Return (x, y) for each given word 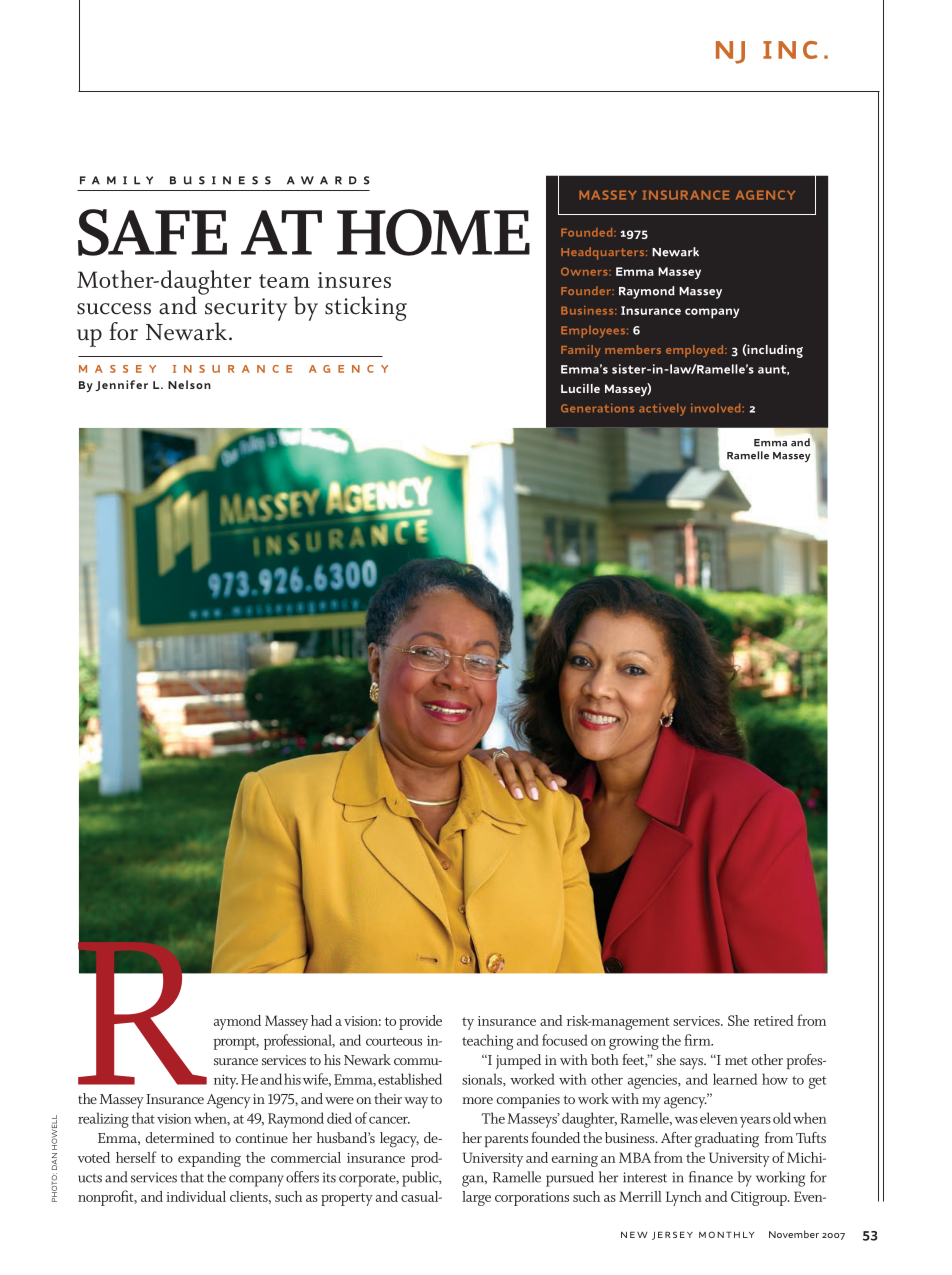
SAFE (152, 232)
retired (774, 1020)
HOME (433, 232)
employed (696, 351)
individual (196, 1196)
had (321, 1020)
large (476, 1198)
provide (420, 1022)
